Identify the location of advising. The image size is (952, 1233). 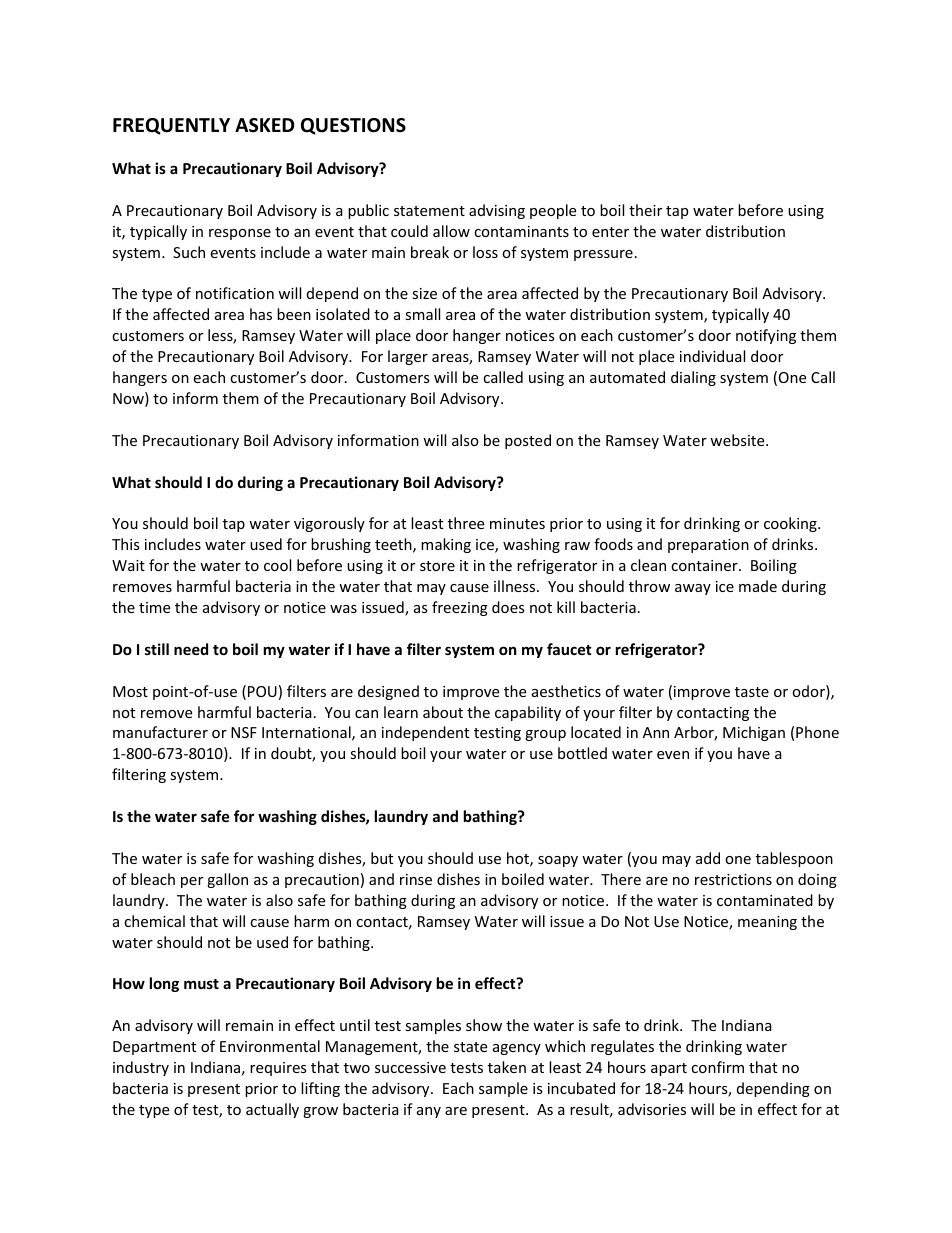
(497, 211).
